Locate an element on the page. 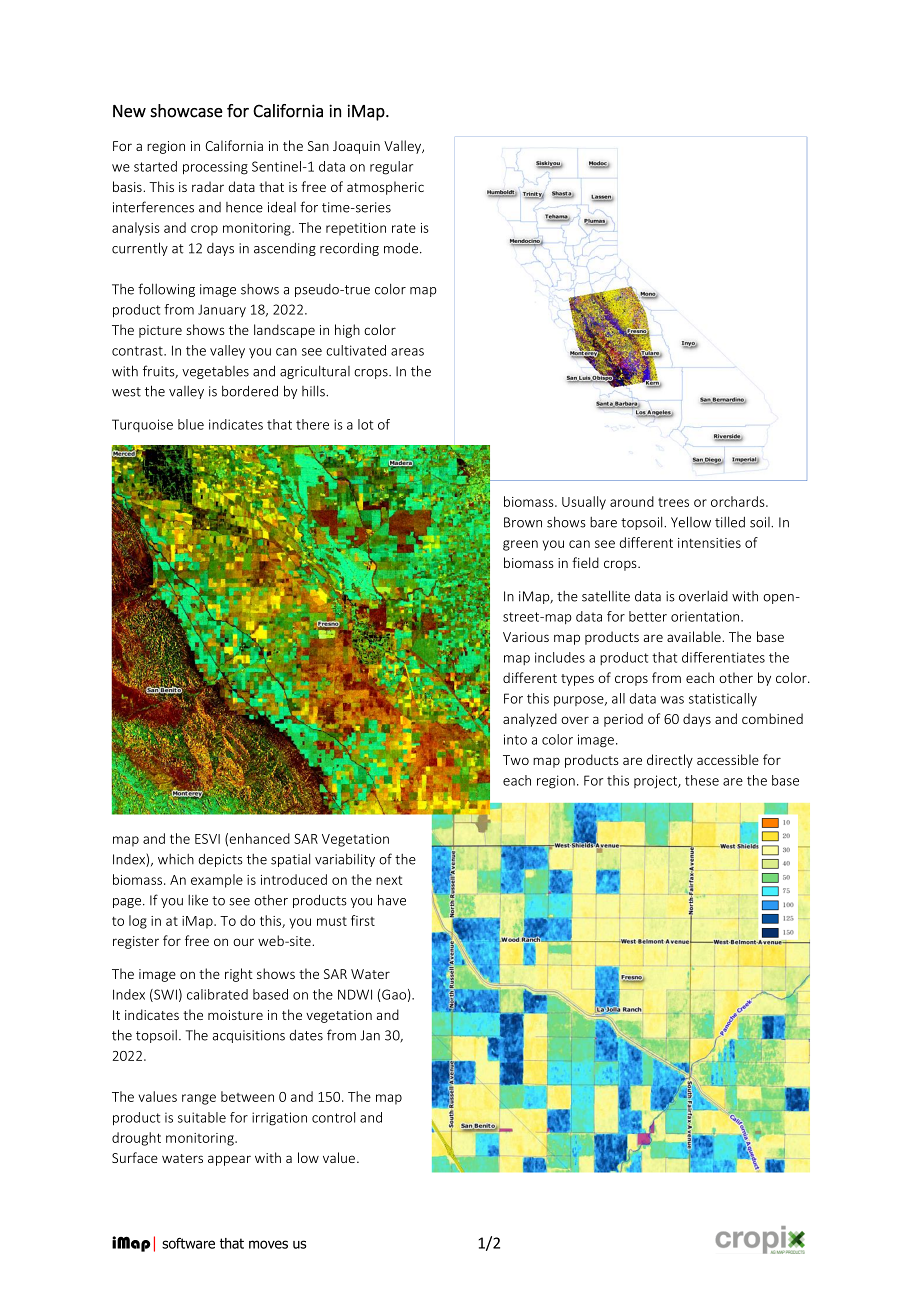 This image has height=1308, width=924. control is located at coordinates (333, 1117).
